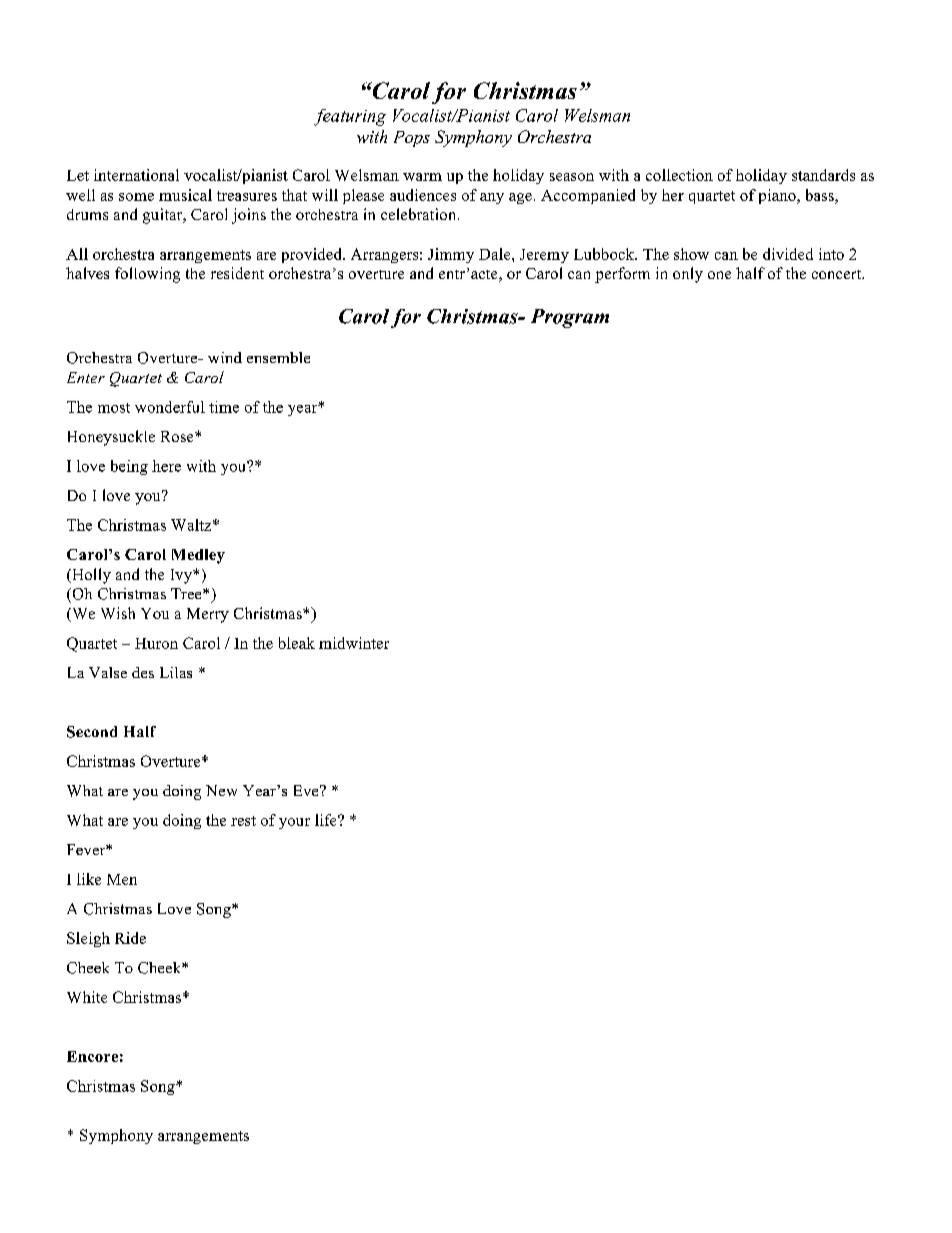 The image size is (952, 1233). What do you see at coordinates (187, 593) in the image?
I see `Tree` at bounding box center [187, 593].
